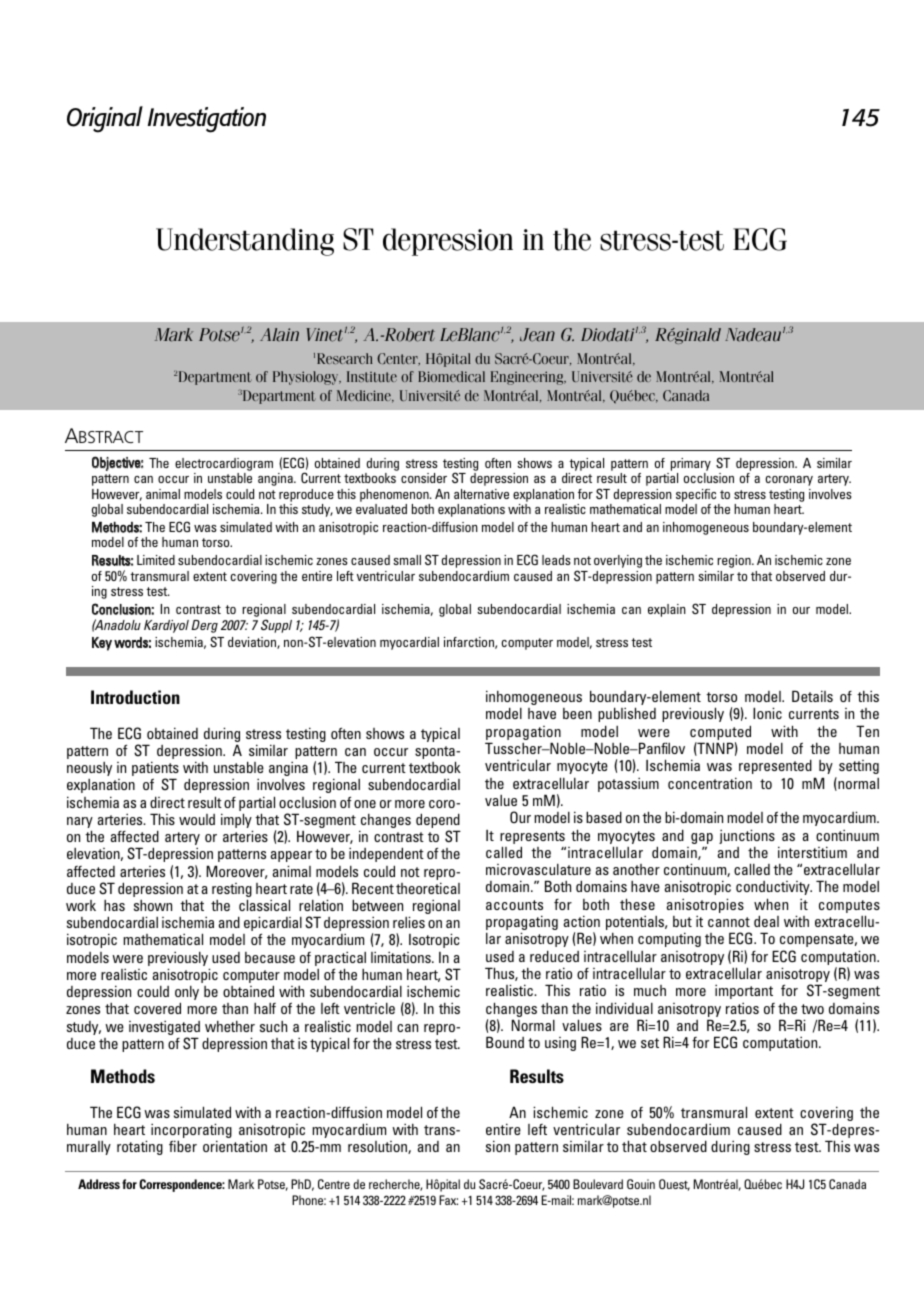 This screenshot has width=924, height=1308. What do you see at coordinates (155, 770) in the screenshot?
I see `patients` at bounding box center [155, 770].
